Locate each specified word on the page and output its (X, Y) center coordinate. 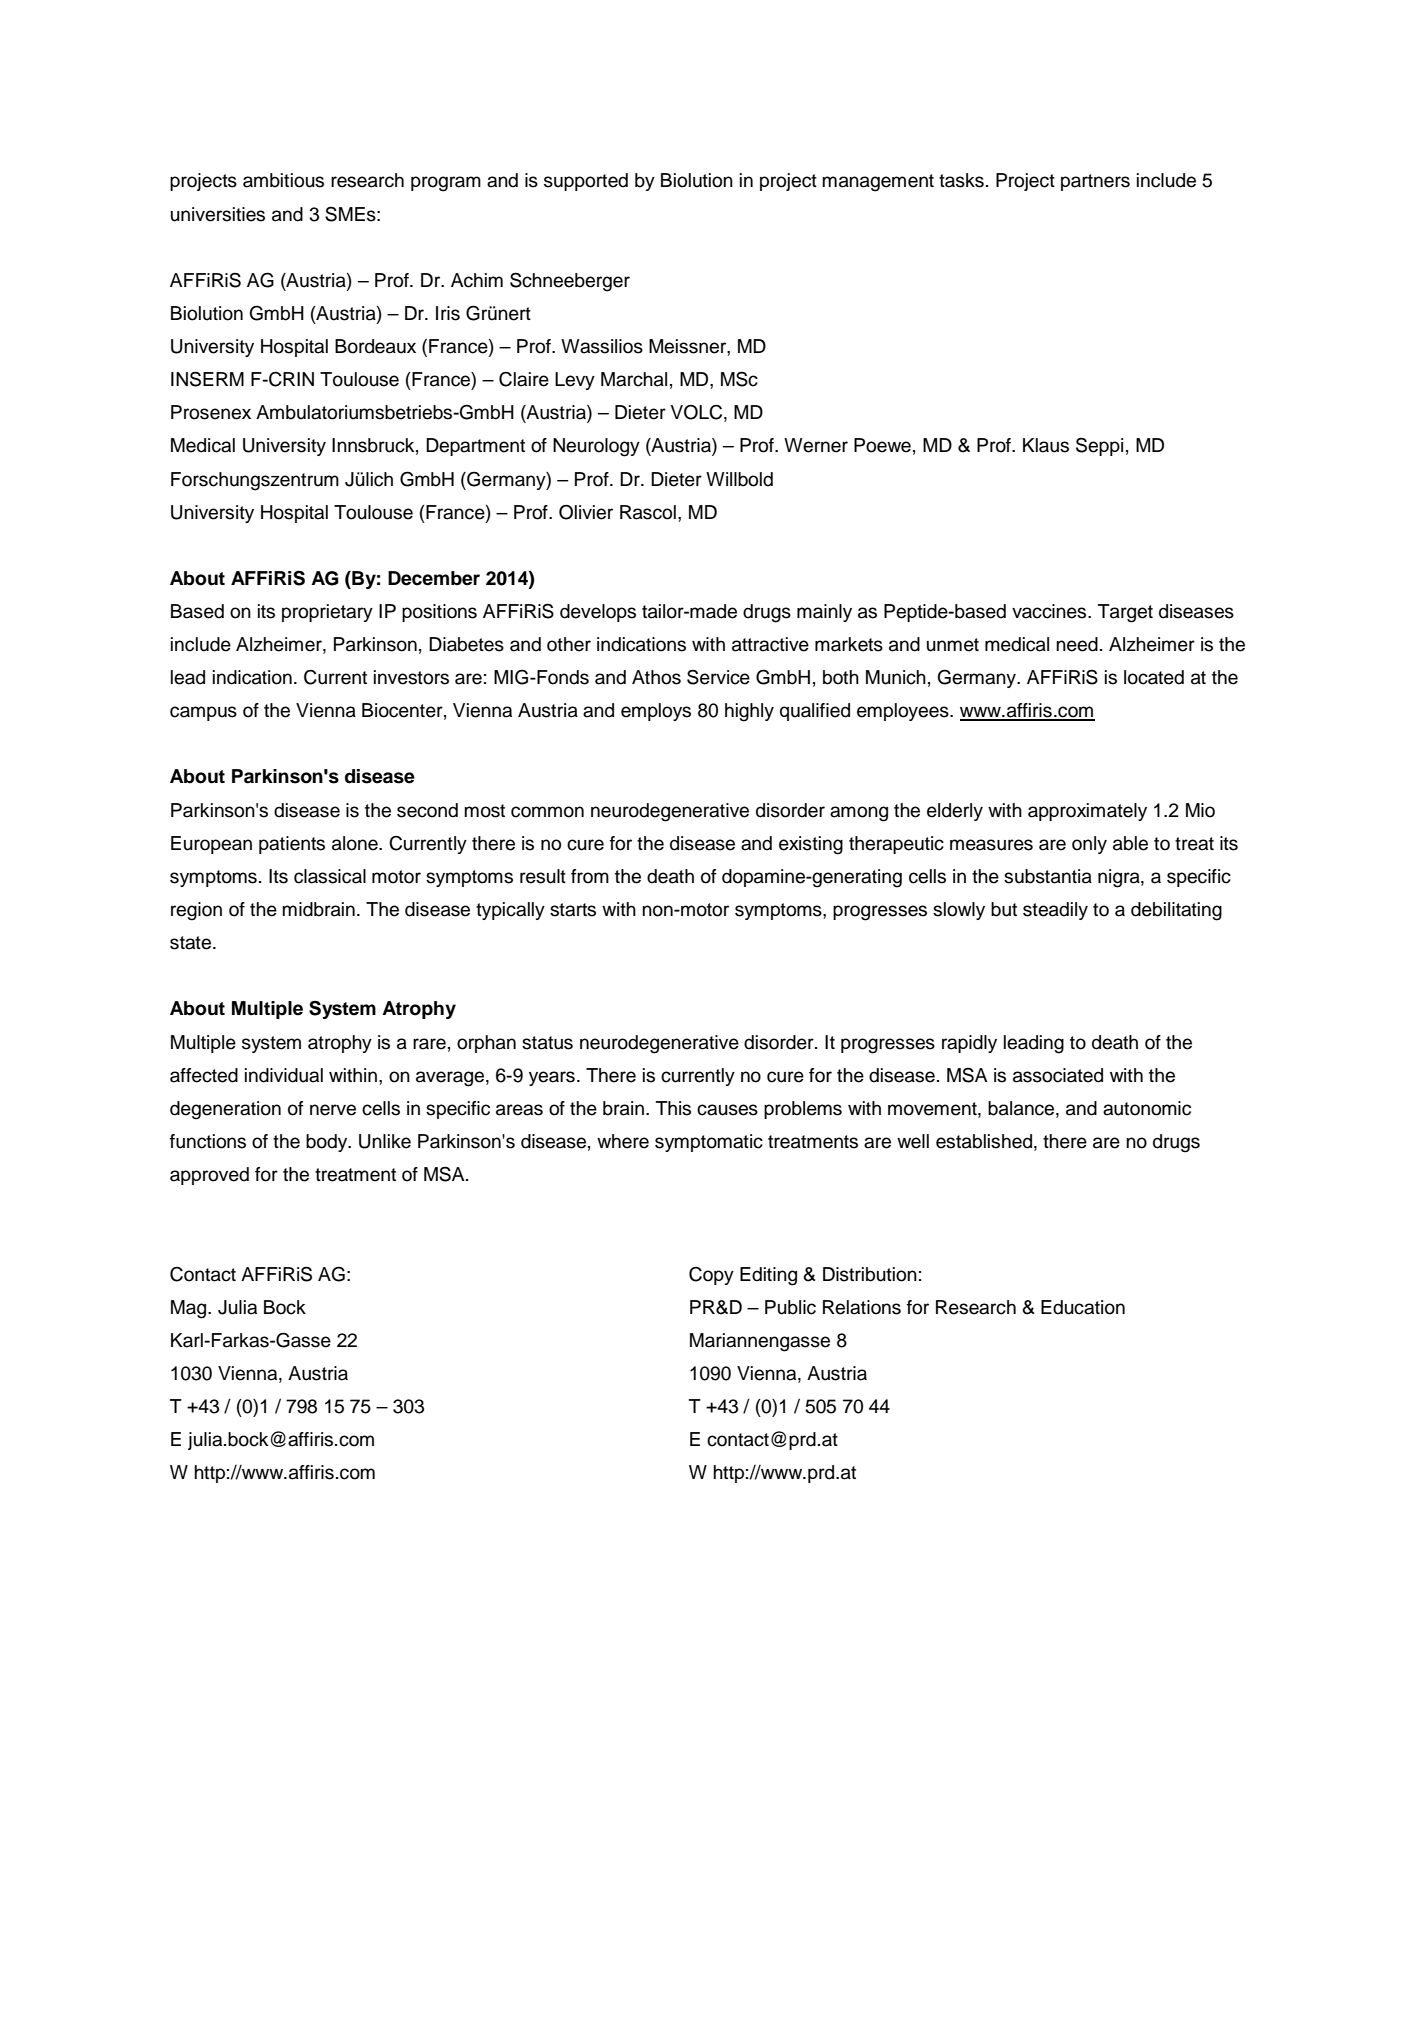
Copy (711, 1276)
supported (586, 182)
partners (1095, 182)
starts (573, 910)
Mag (190, 1309)
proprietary (327, 613)
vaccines (1050, 611)
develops (598, 613)
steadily (1055, 911)
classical (330, 876)
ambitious (283, 180)
